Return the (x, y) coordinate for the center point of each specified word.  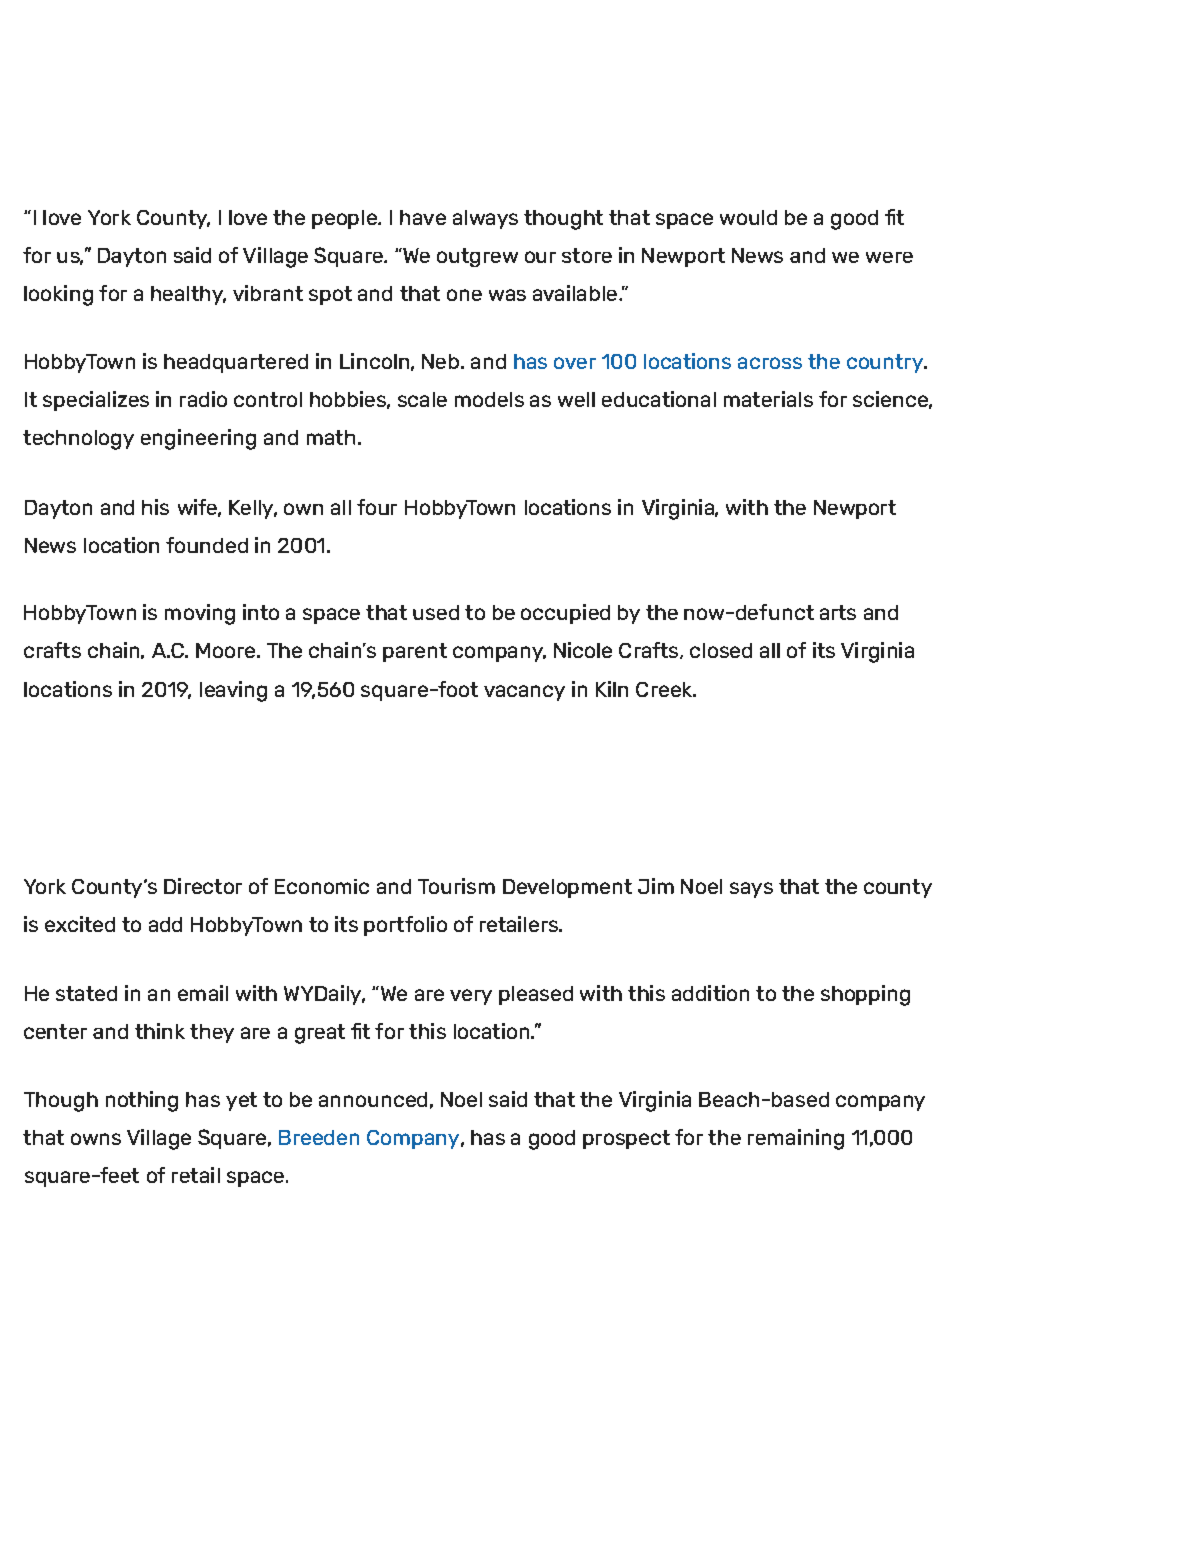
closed (721, 650)
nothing (142, 1101)
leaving (233, 691)
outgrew (477, 257)
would (748, 217)
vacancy (524, 693)
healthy (188, 295)
